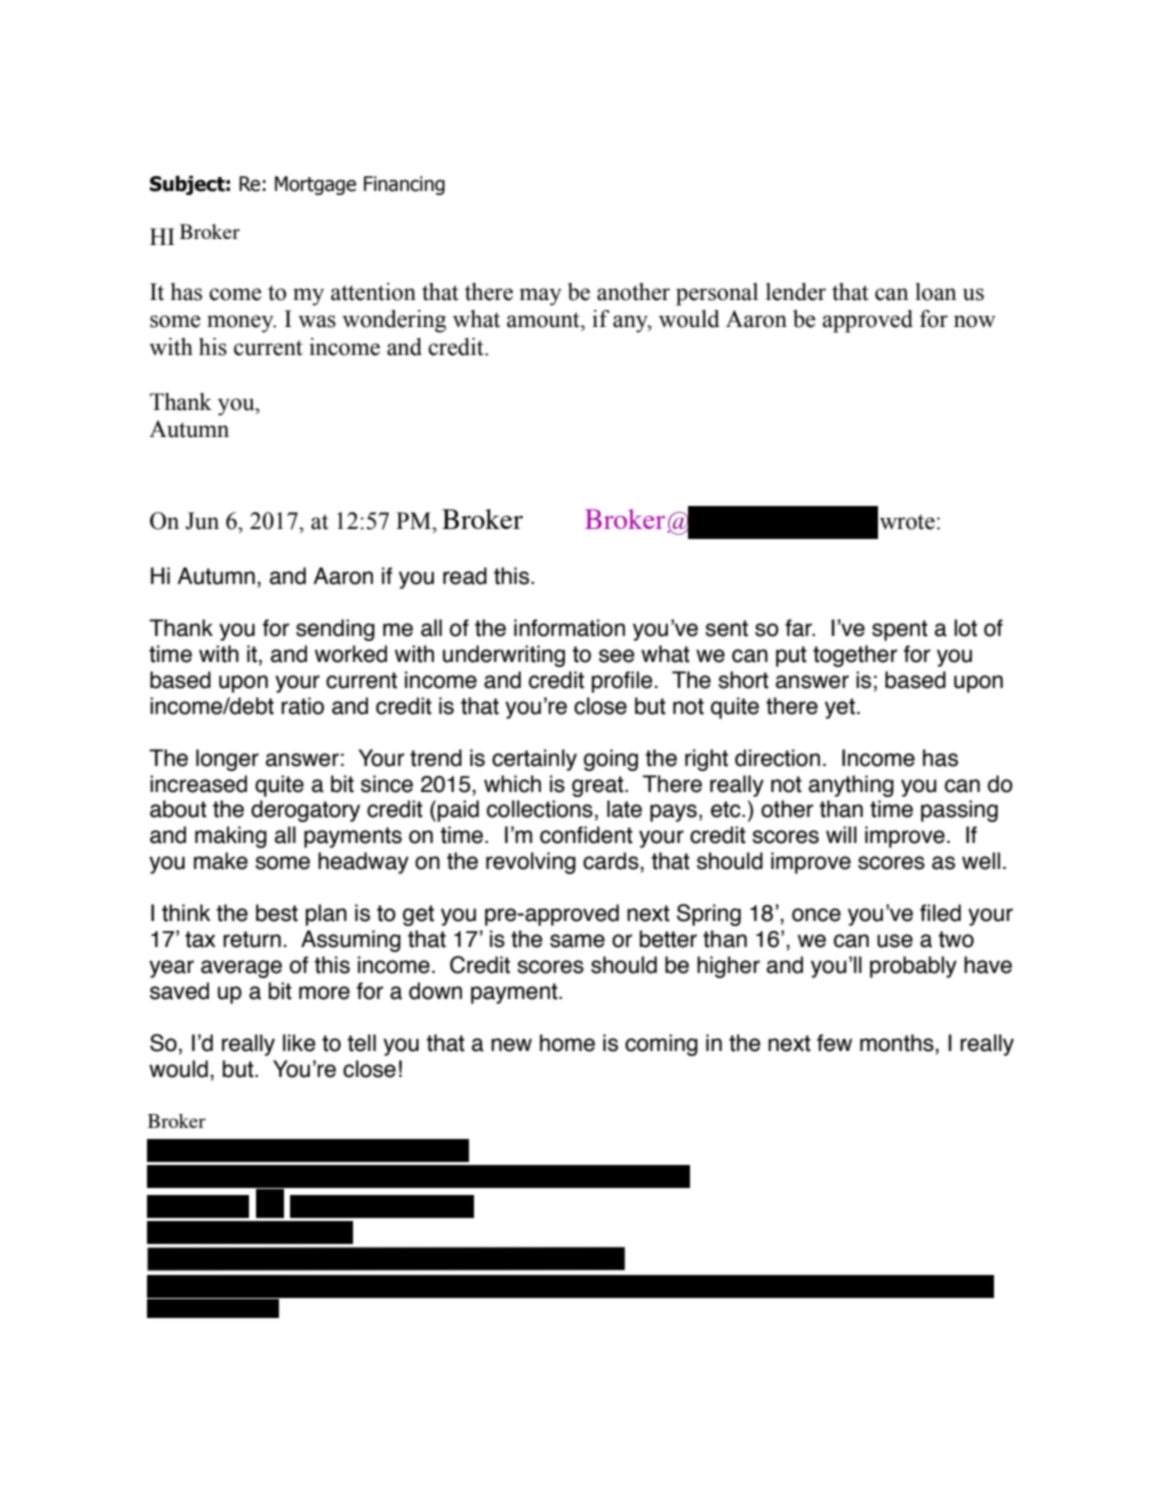 The height and width of the document is (1510, 1167). Describe the element at coordinates (315, 185) in the document. I see `Mortgage` at that location.
